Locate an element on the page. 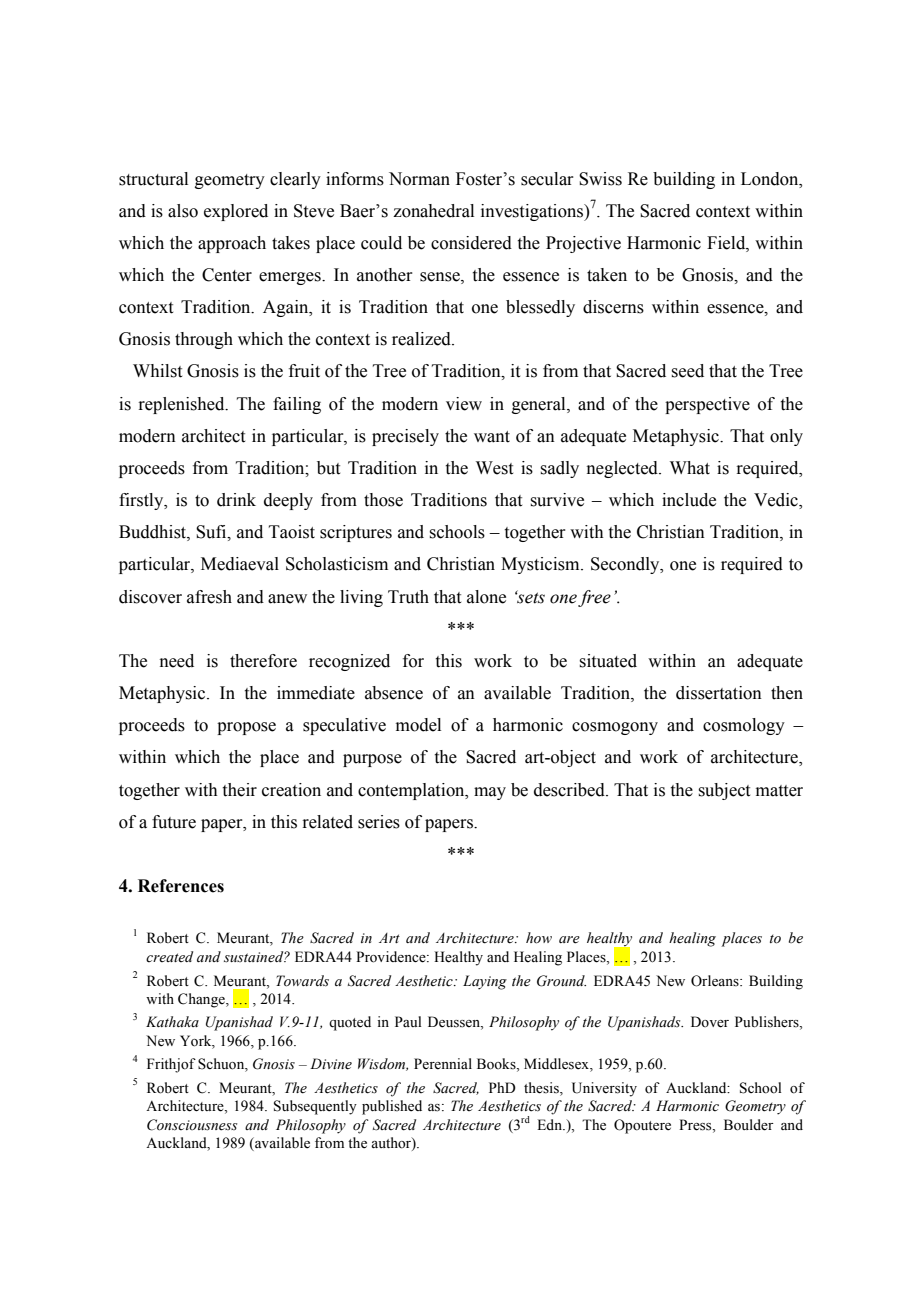 The width and height of the document is (924, 1308). explored is located at coordinates (236, 212).
